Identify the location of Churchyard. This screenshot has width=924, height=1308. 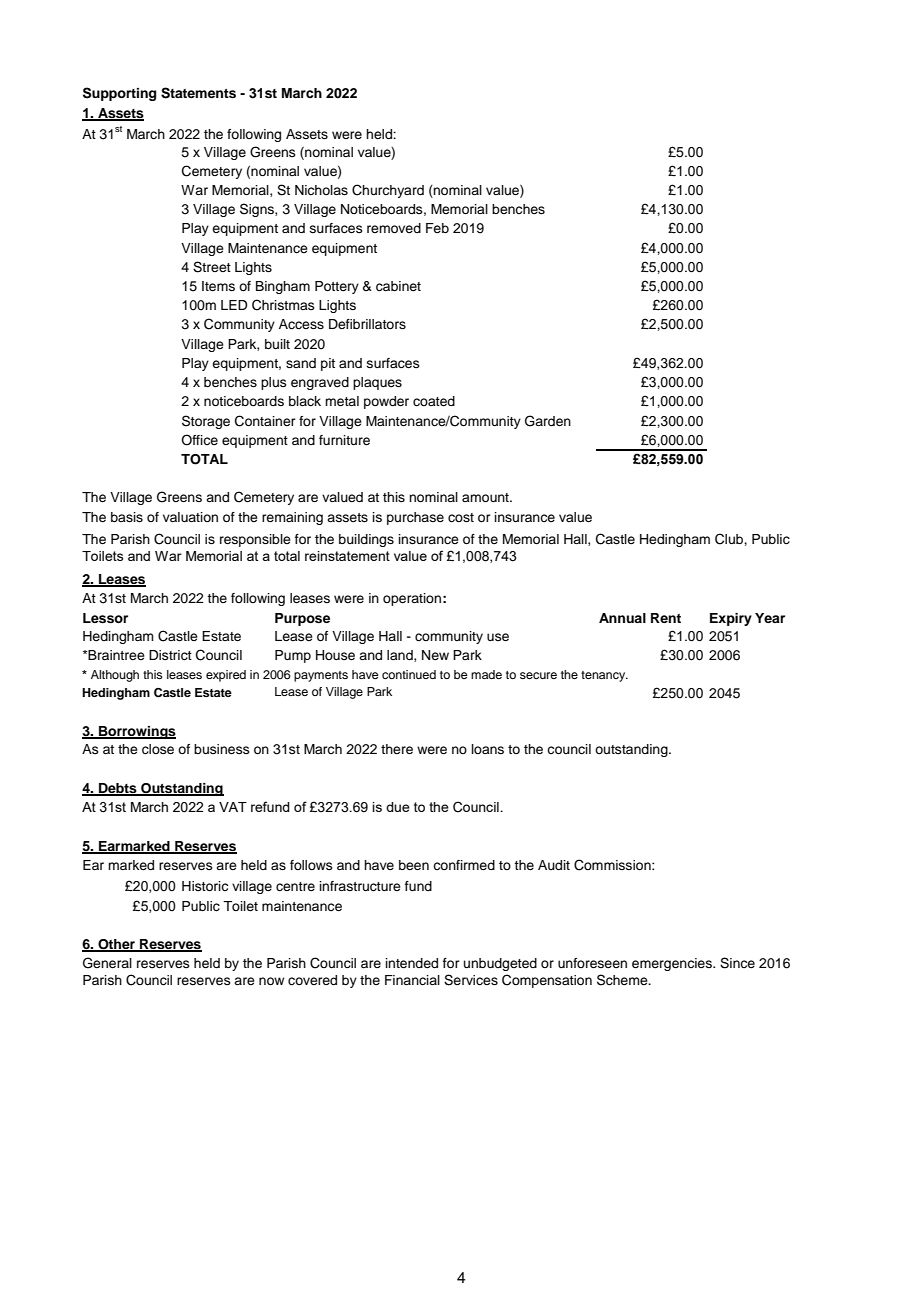
(388, 191).
